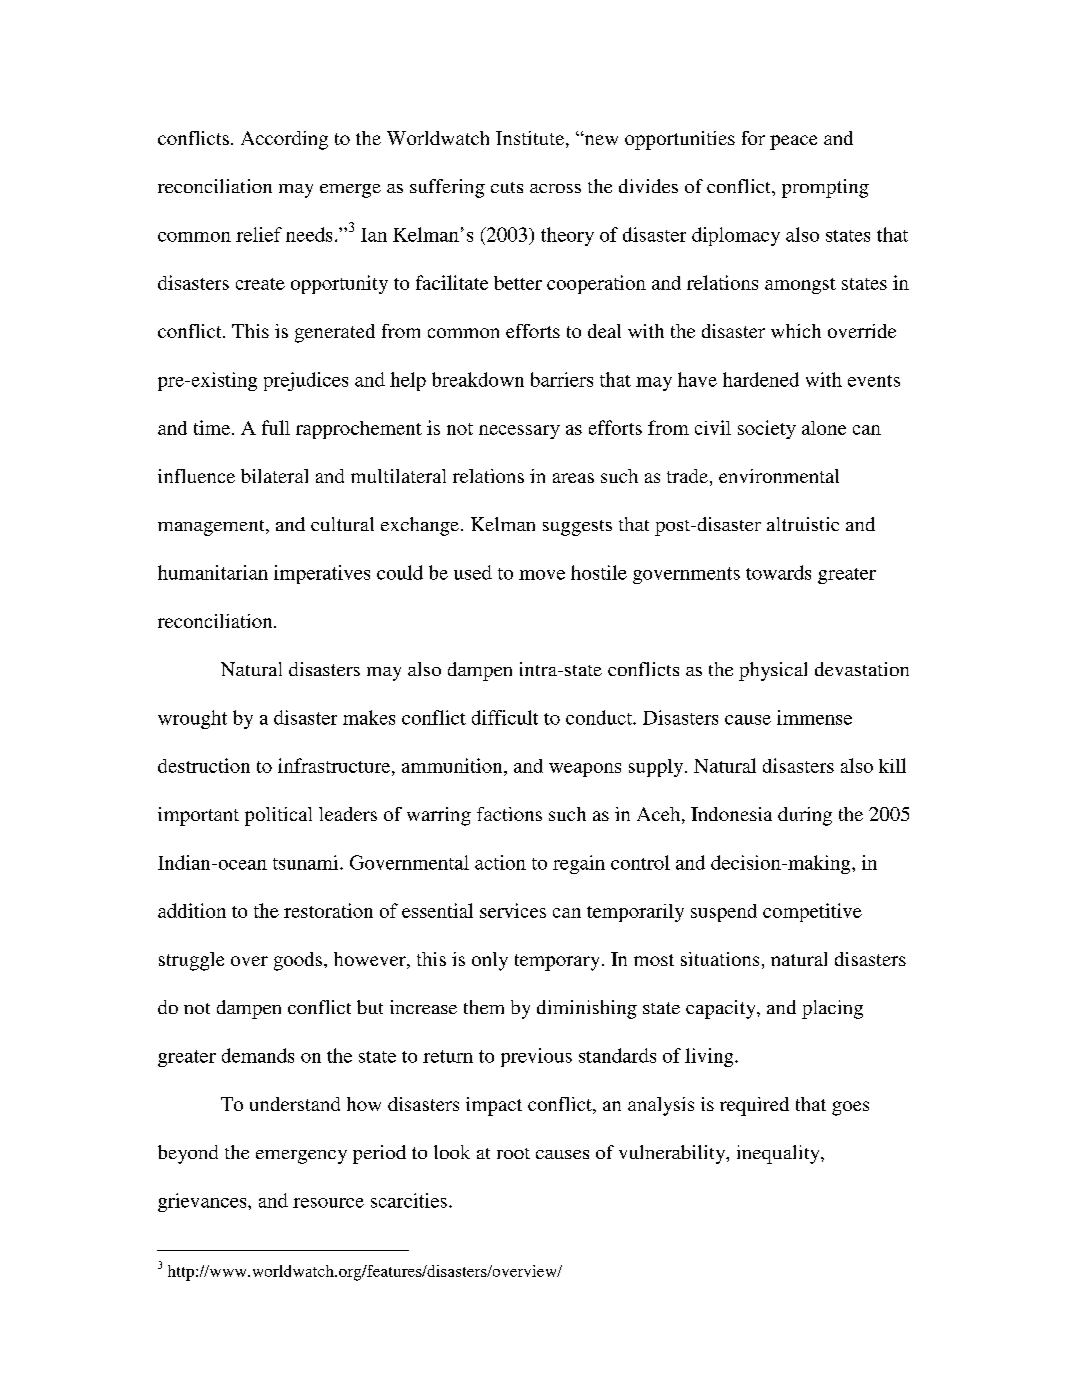 The height and width of the screenshot is (1386, 1071). Describe the element at coordinates (773, 671) in the screenshot. I see `physical` at that location.
